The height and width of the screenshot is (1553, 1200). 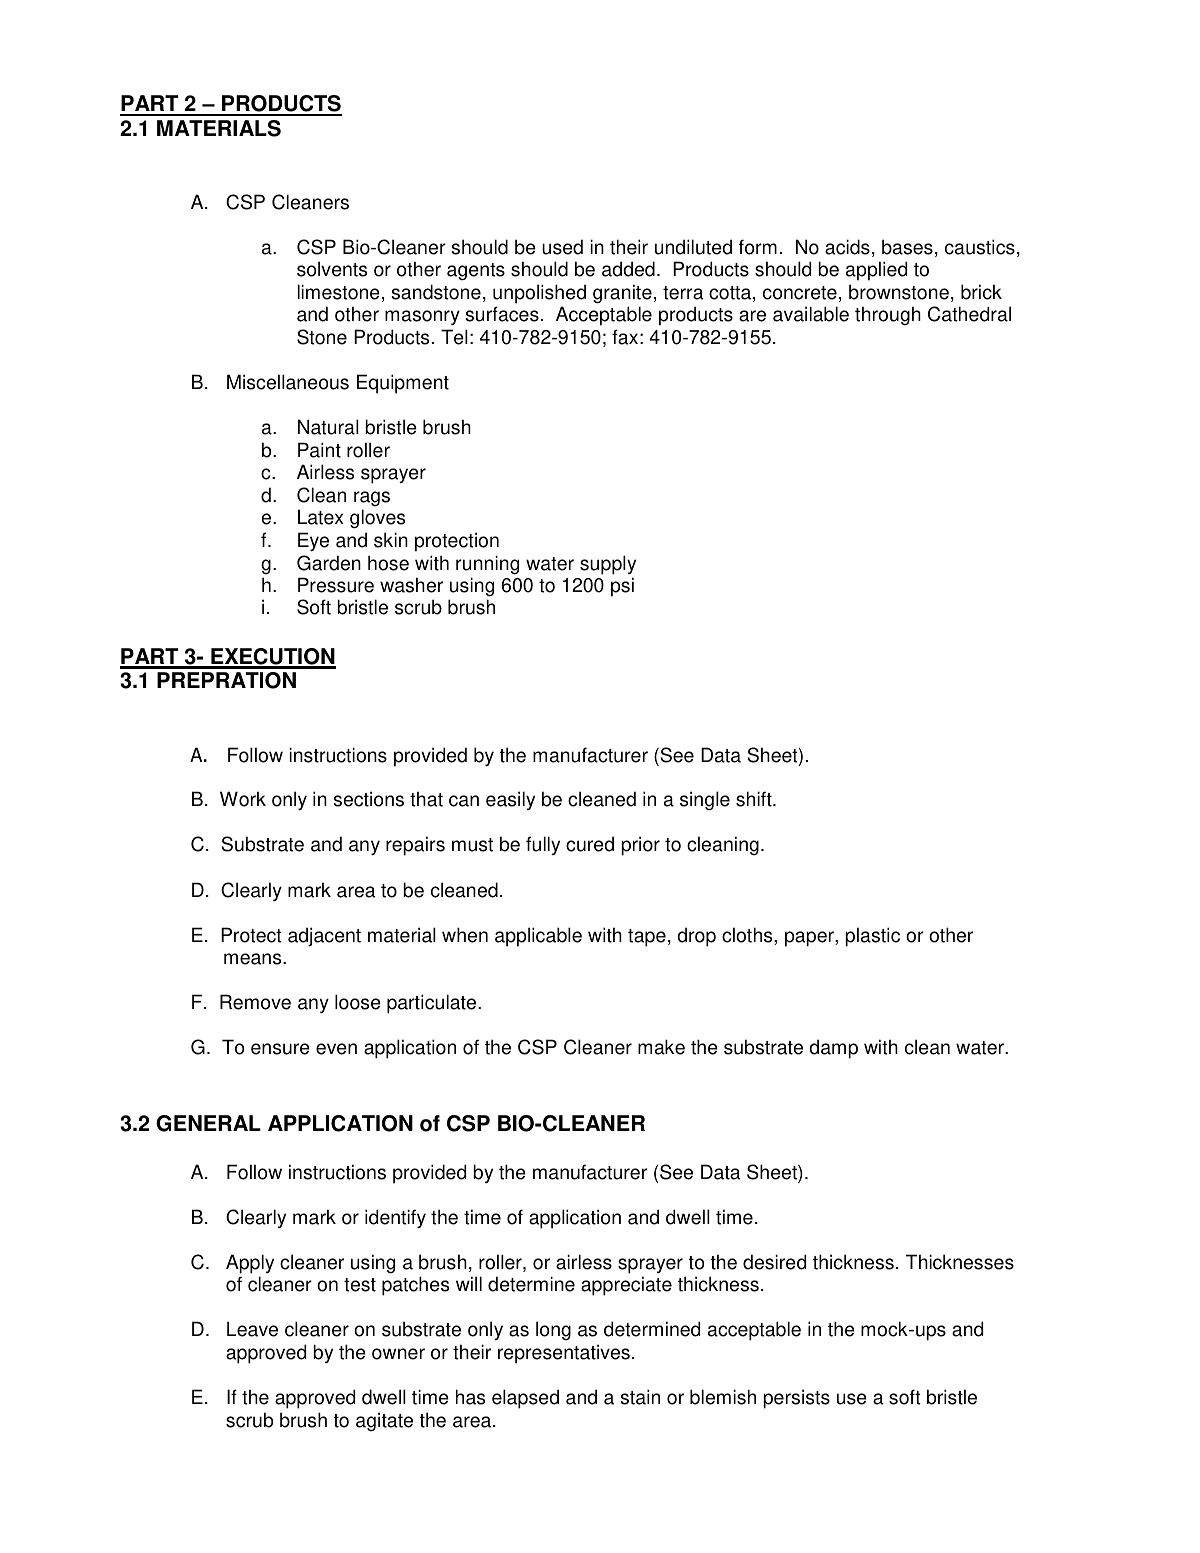 I want to click on added, so click(x=628, y=269).
